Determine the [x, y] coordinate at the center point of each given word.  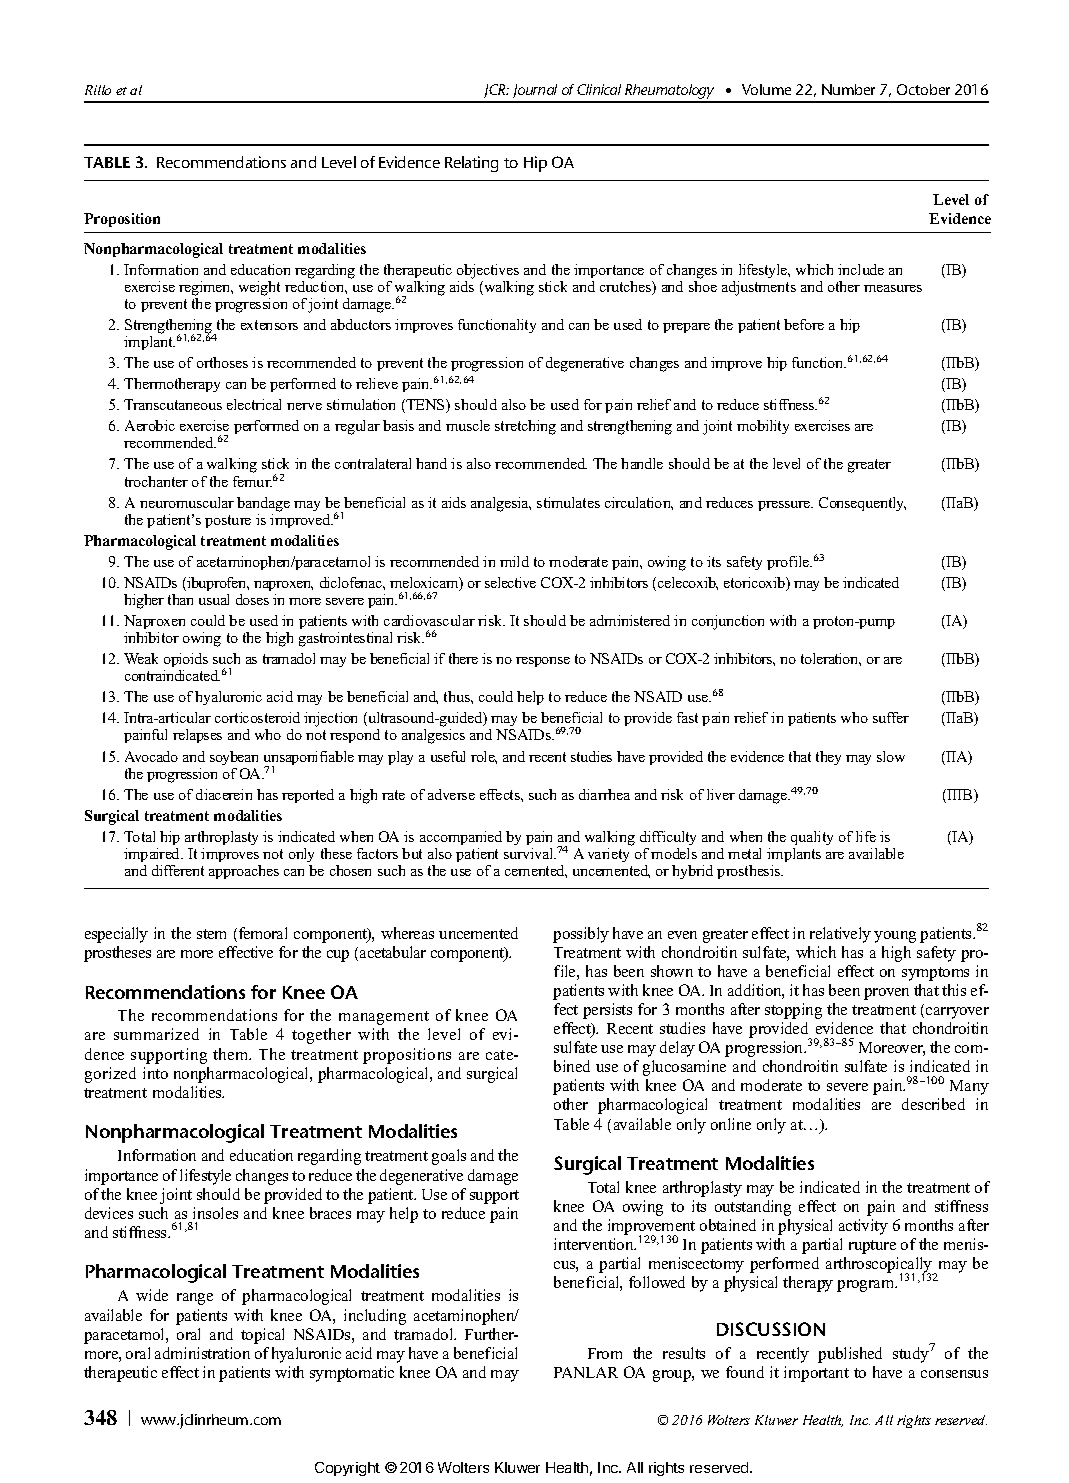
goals [449, 1157]
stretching [525, 427]
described [933, 1104]
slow [891, 756]
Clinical [599, 89]
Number [848, 89]
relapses [197, 736]
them [232, 1054]
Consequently [862, 504]
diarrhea [604, 794]
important [816, 1374]
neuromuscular [187, 502]
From [605, 1353]
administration [202, 1353]
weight [259, 288]
